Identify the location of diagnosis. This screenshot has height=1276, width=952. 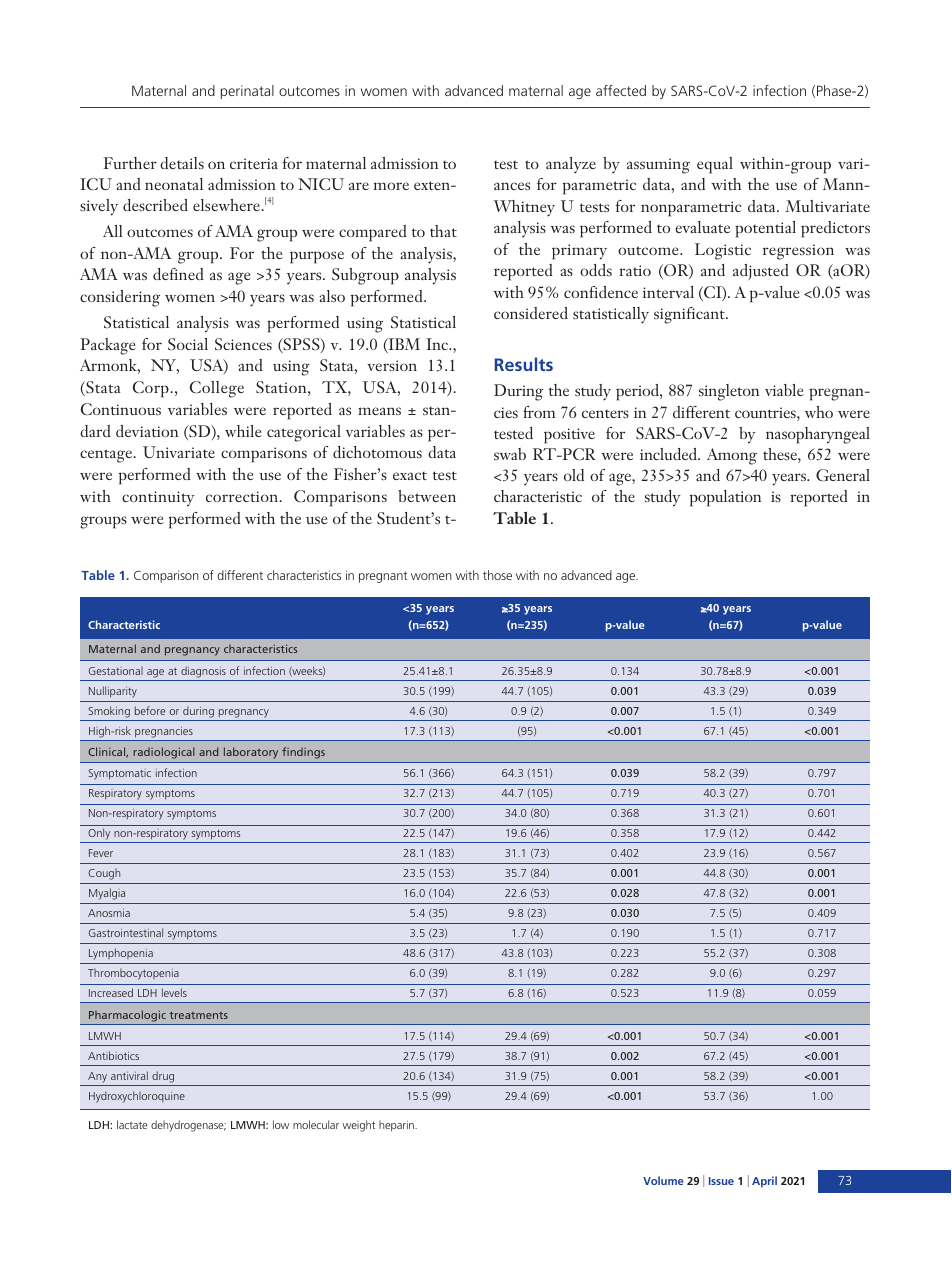
(203, 672).
